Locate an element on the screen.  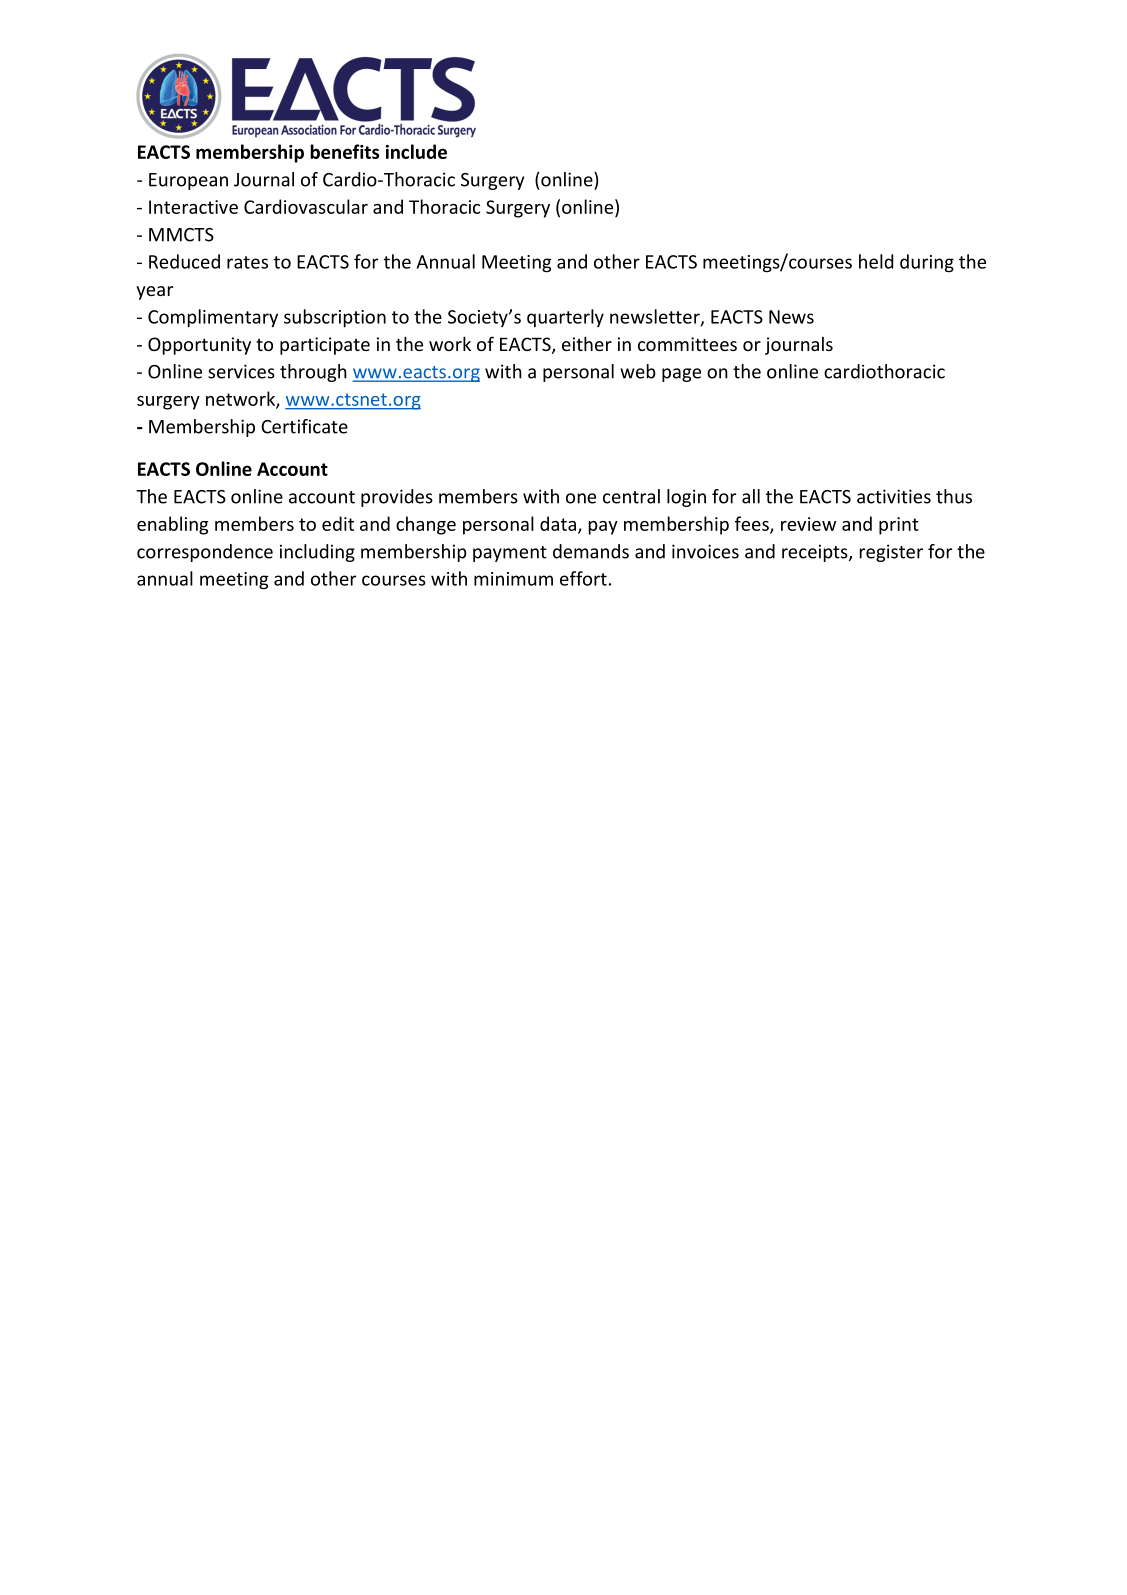
web is located at coordinates (638, 371).
